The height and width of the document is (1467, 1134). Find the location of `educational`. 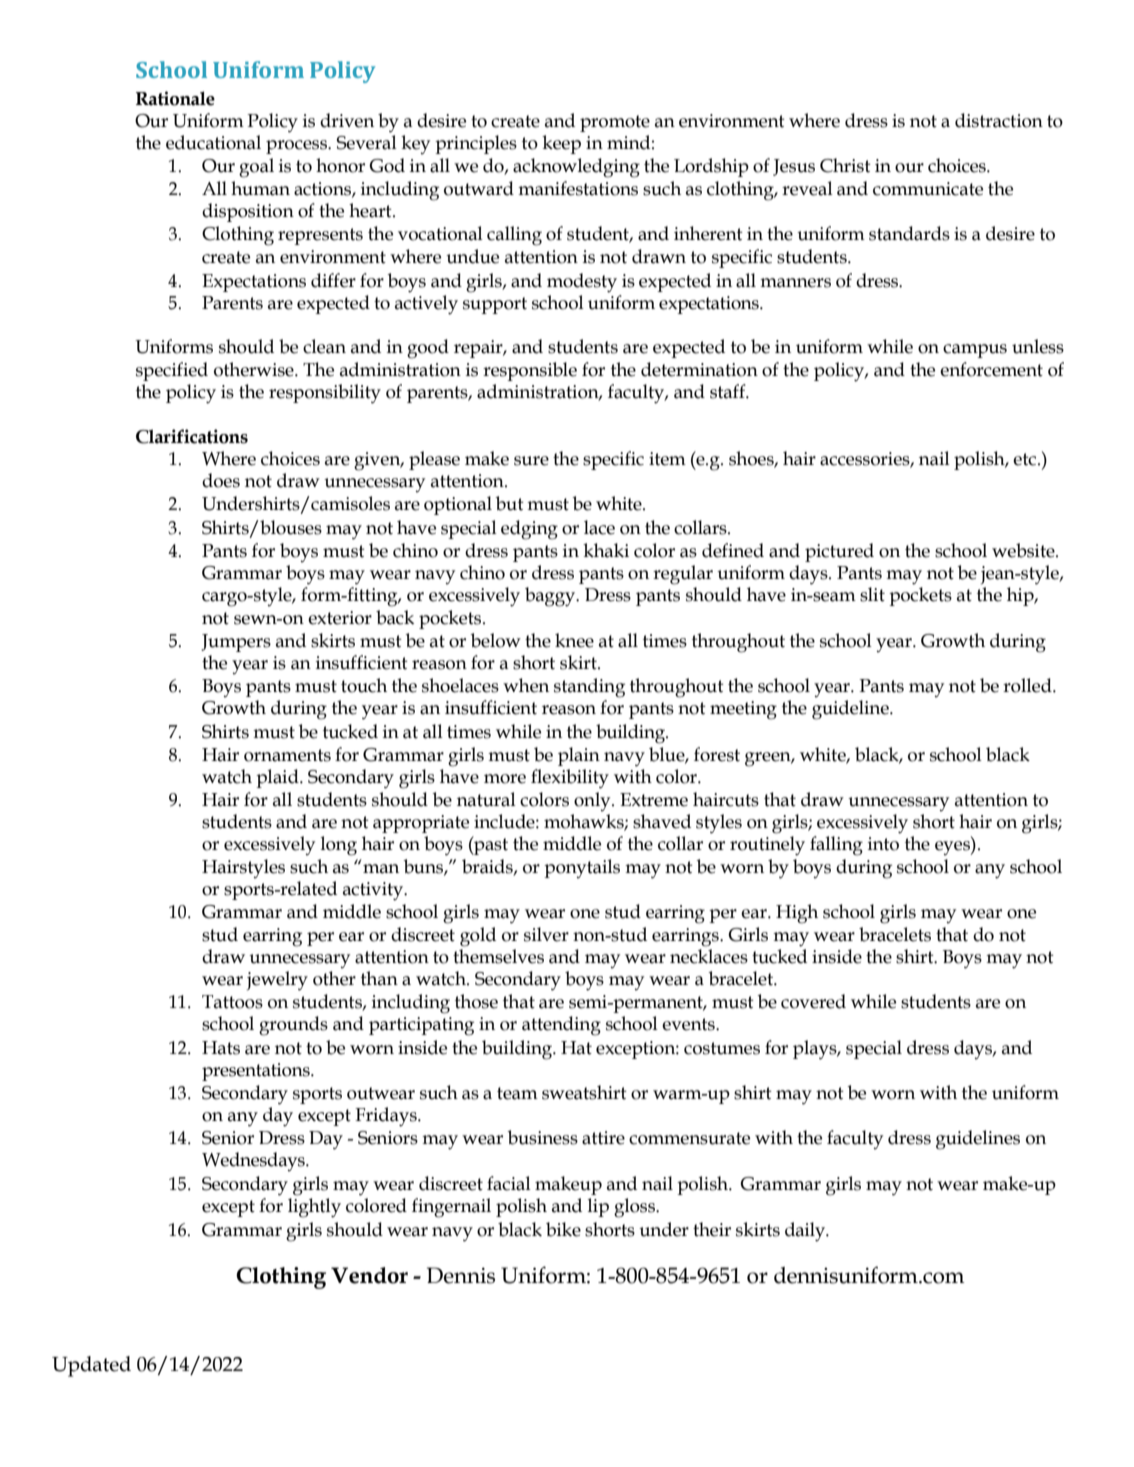

educational is located at coordinates (213, 142).
